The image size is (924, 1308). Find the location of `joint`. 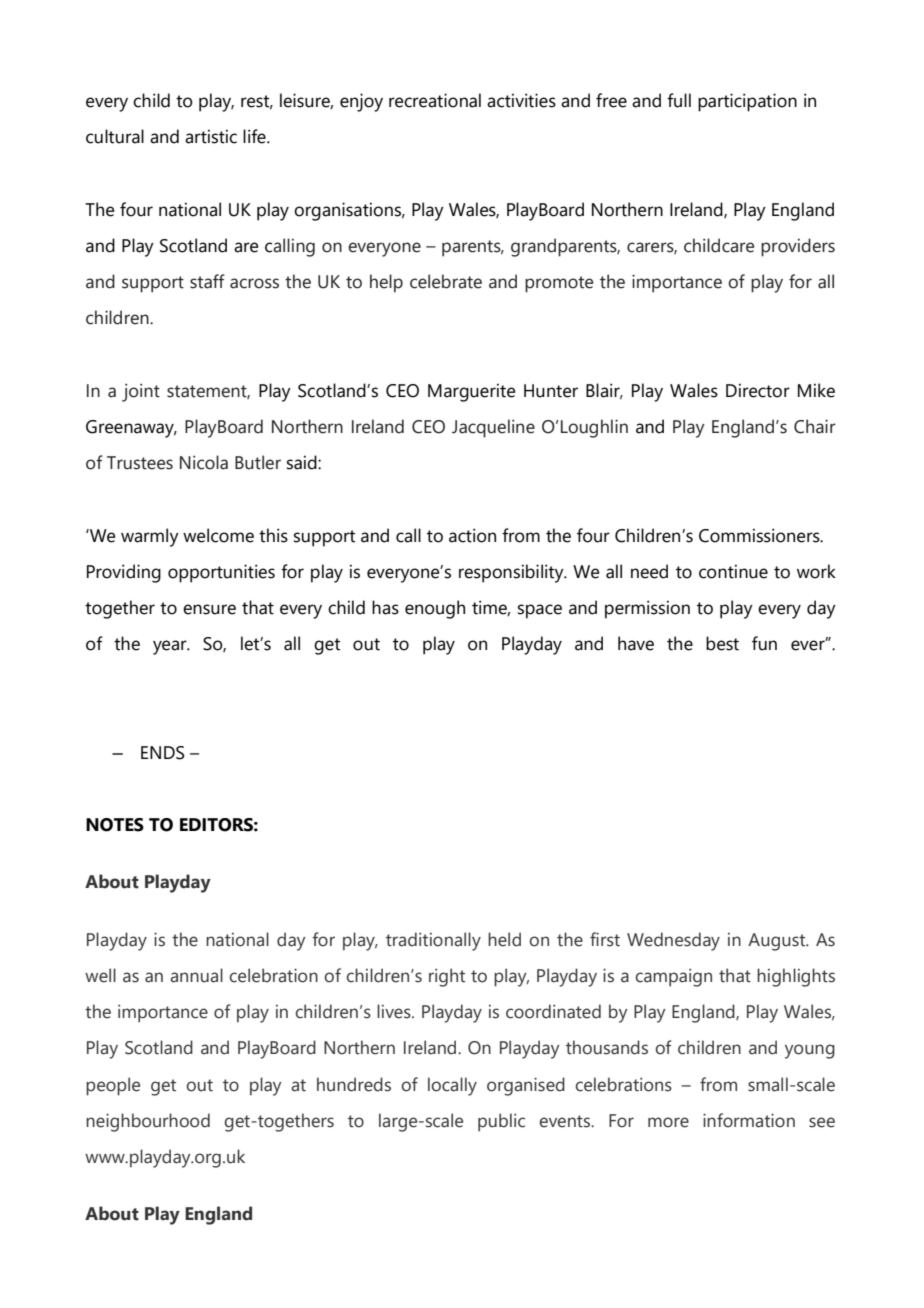

joint is located at coordinates (141, 392).
